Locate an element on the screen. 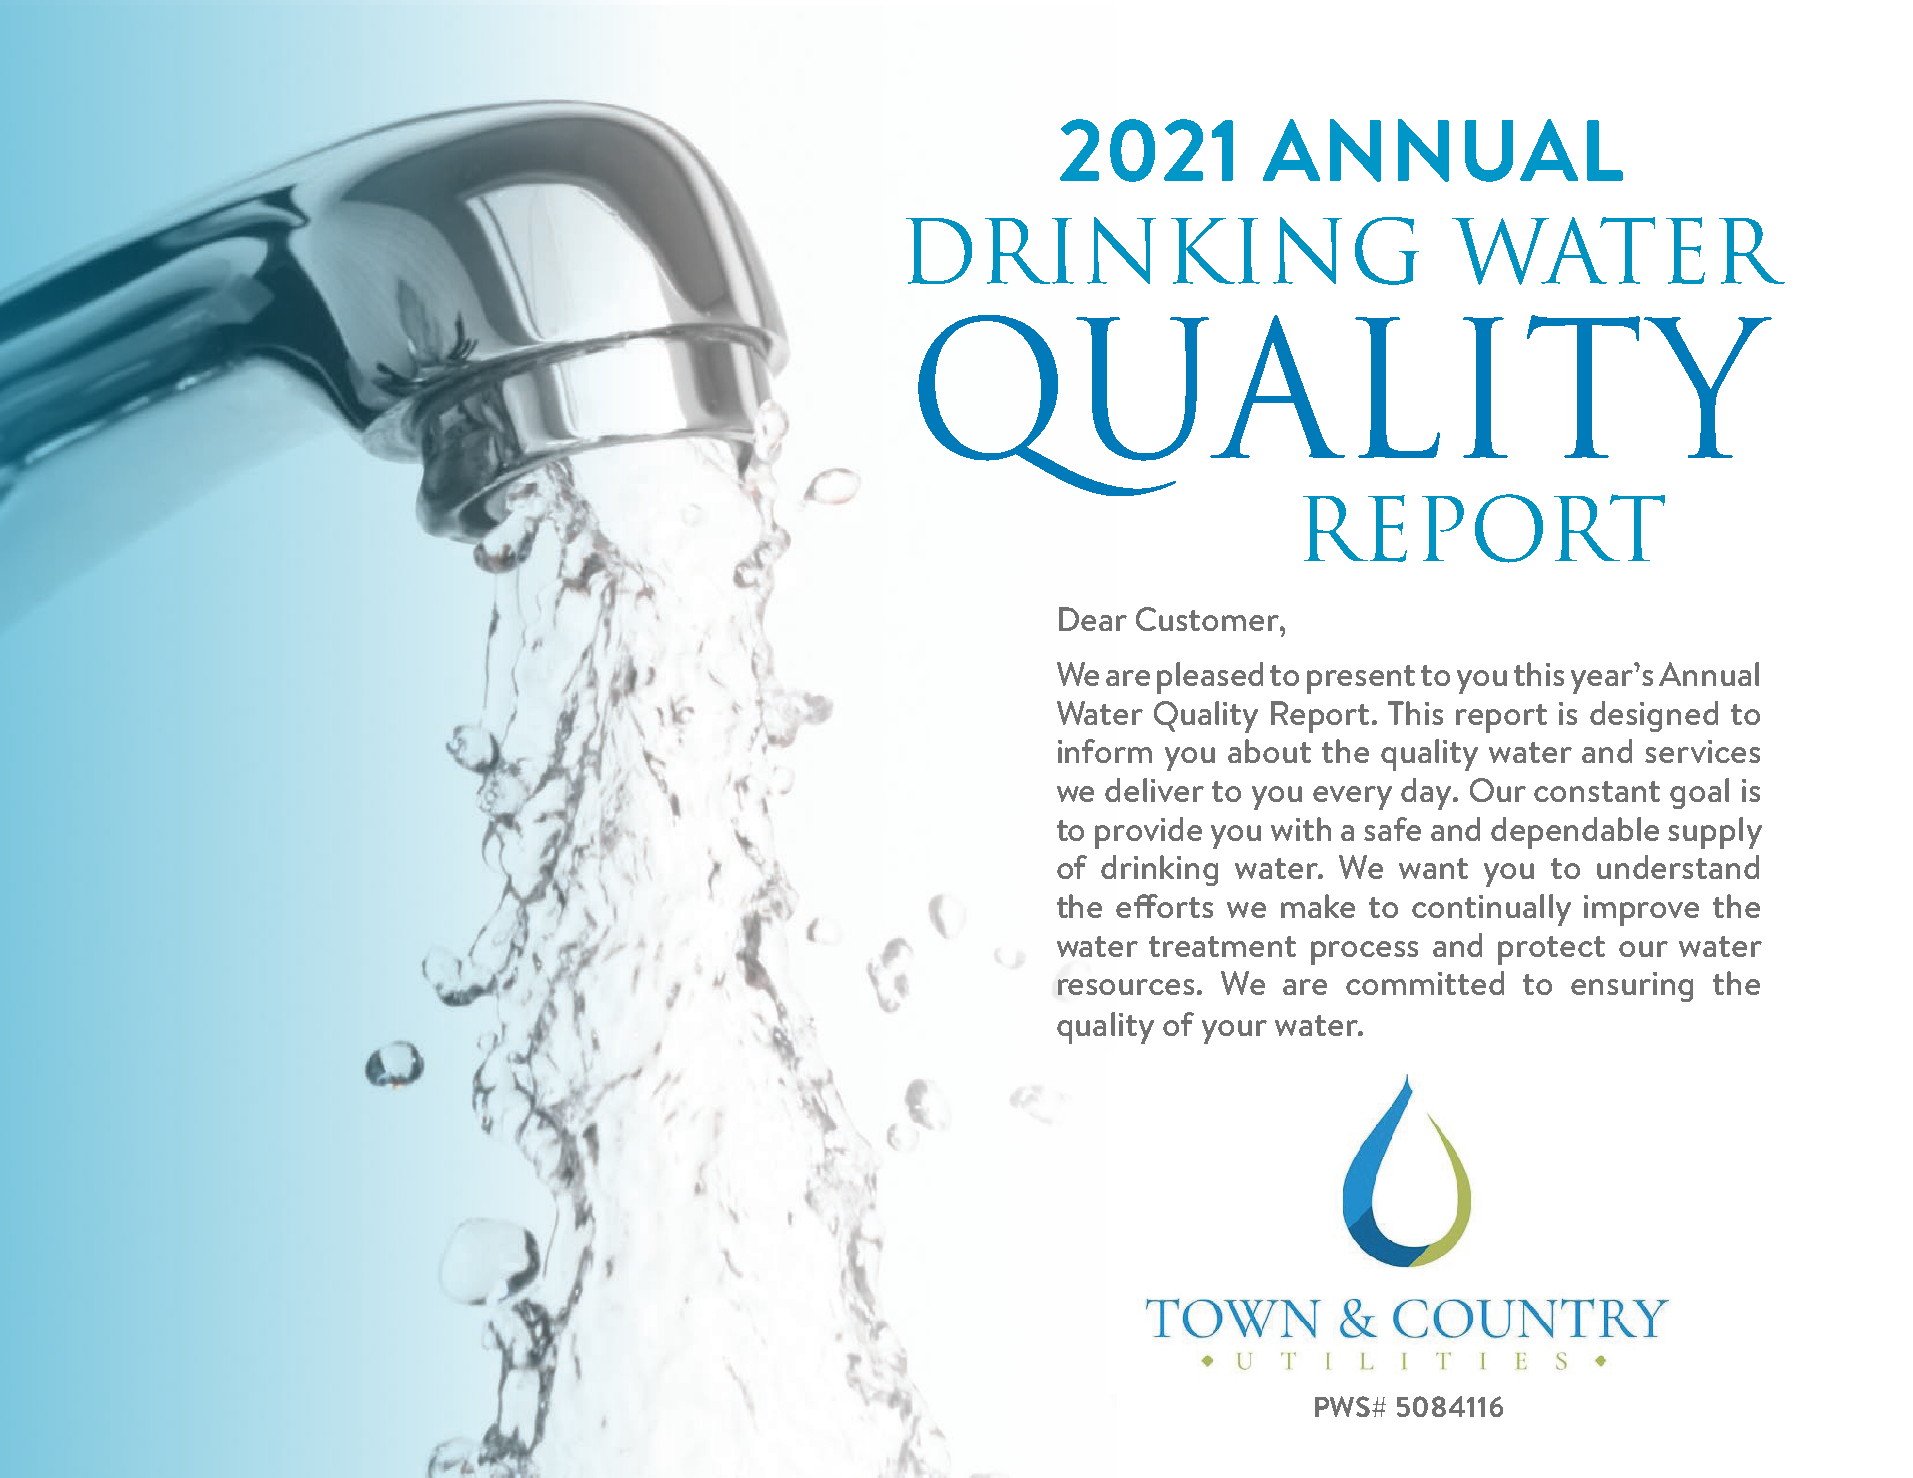 This screenshot has height=1478, width=1913. deliver is located at coordinates (1154, 790).
